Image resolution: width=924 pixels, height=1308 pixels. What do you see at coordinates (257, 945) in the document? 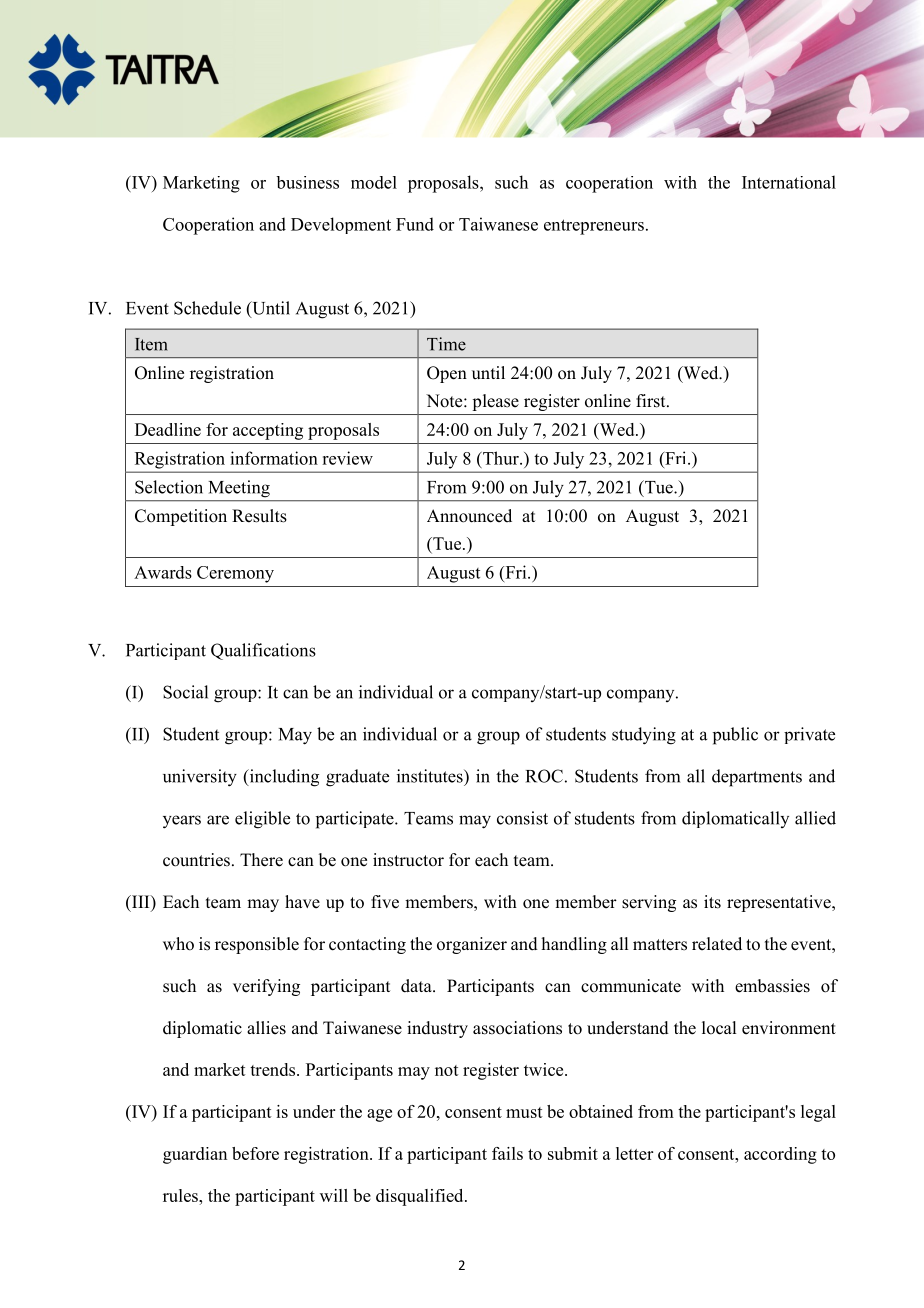
I see `responsible` at bounding box center [257, 945].
